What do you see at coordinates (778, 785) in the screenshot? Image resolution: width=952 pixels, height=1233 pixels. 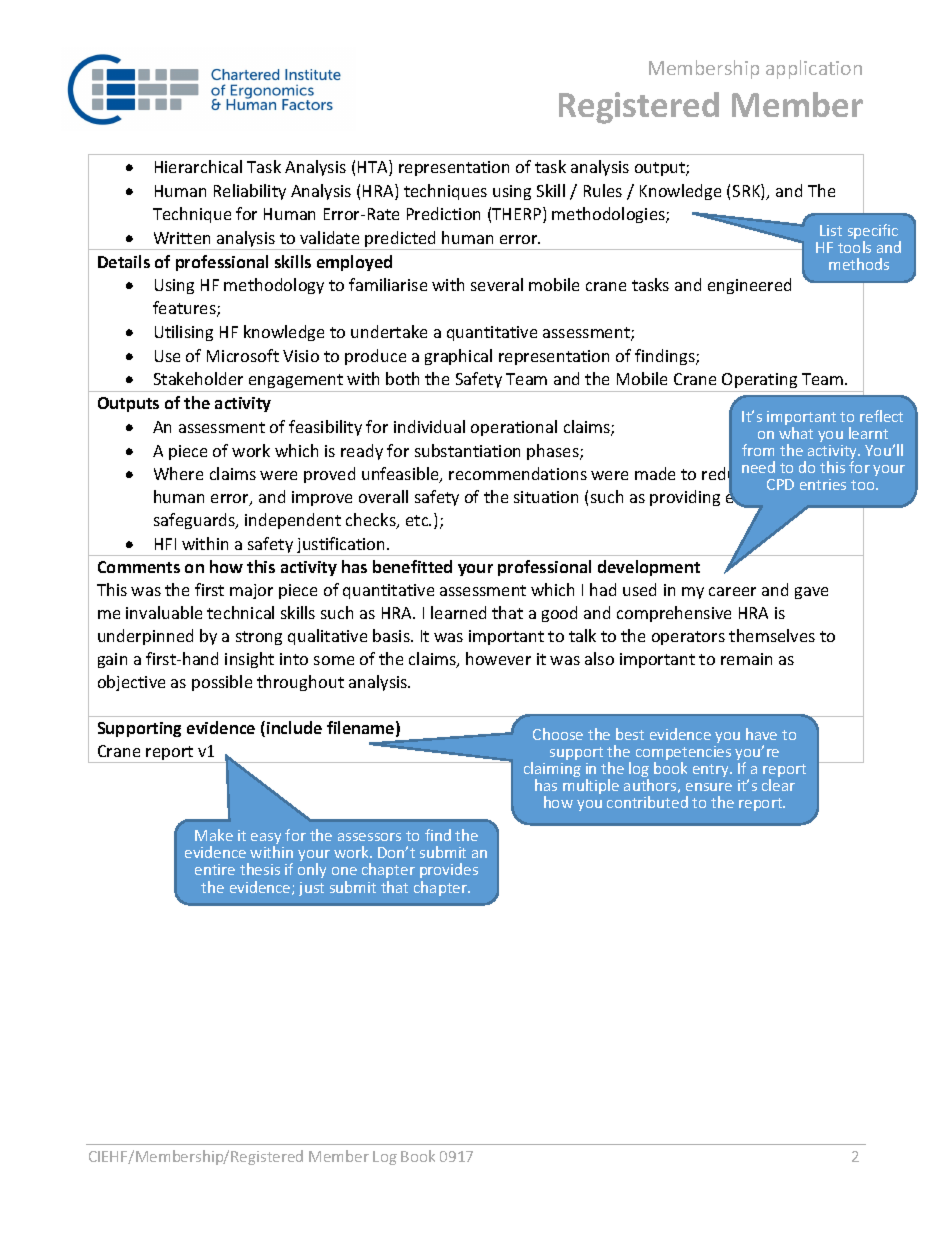 I see `clear` at bounding box center [778, 785].
